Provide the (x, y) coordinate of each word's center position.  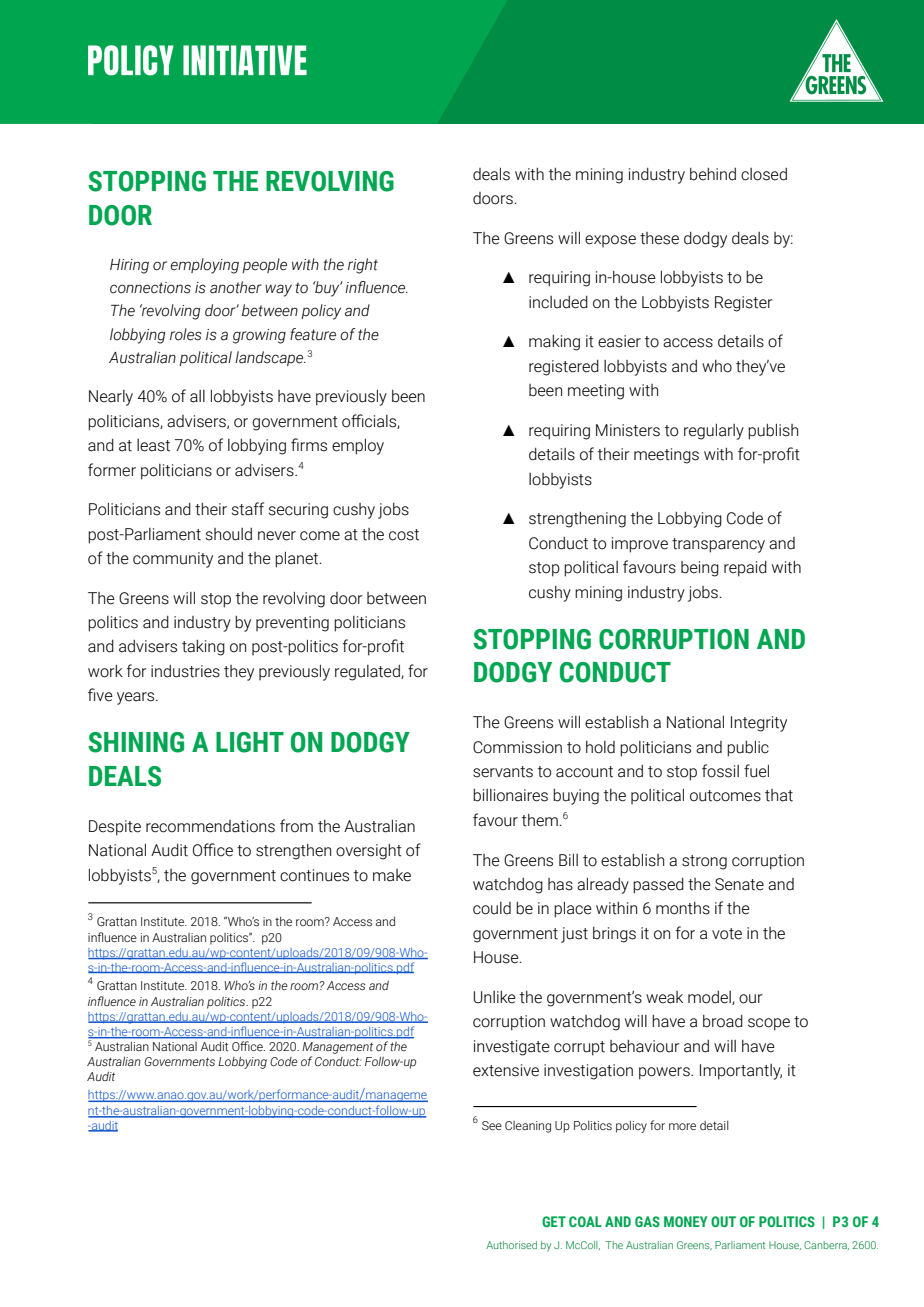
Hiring (129, 266)
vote (727, 934)
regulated (368, 673)
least (153, 445)
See (492, 1125)
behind (713, 174)
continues (314, 875)
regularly (714, 432)
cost (404, 535)
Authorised (511, 1245)
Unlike (495, 997)
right (363, 266)
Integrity (759, 724)
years (137, 698)
